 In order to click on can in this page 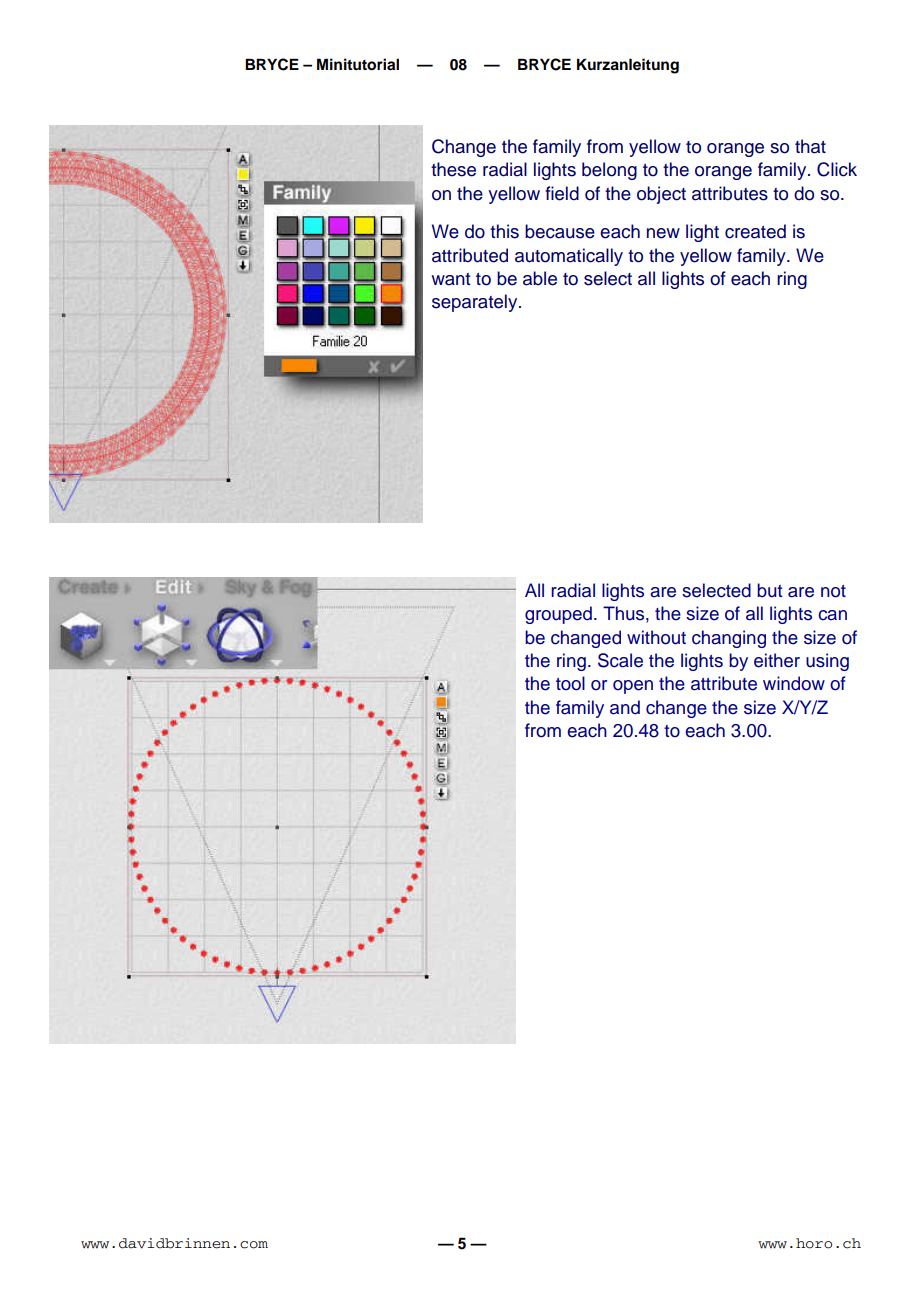, I will do `click(832, 615)`.
